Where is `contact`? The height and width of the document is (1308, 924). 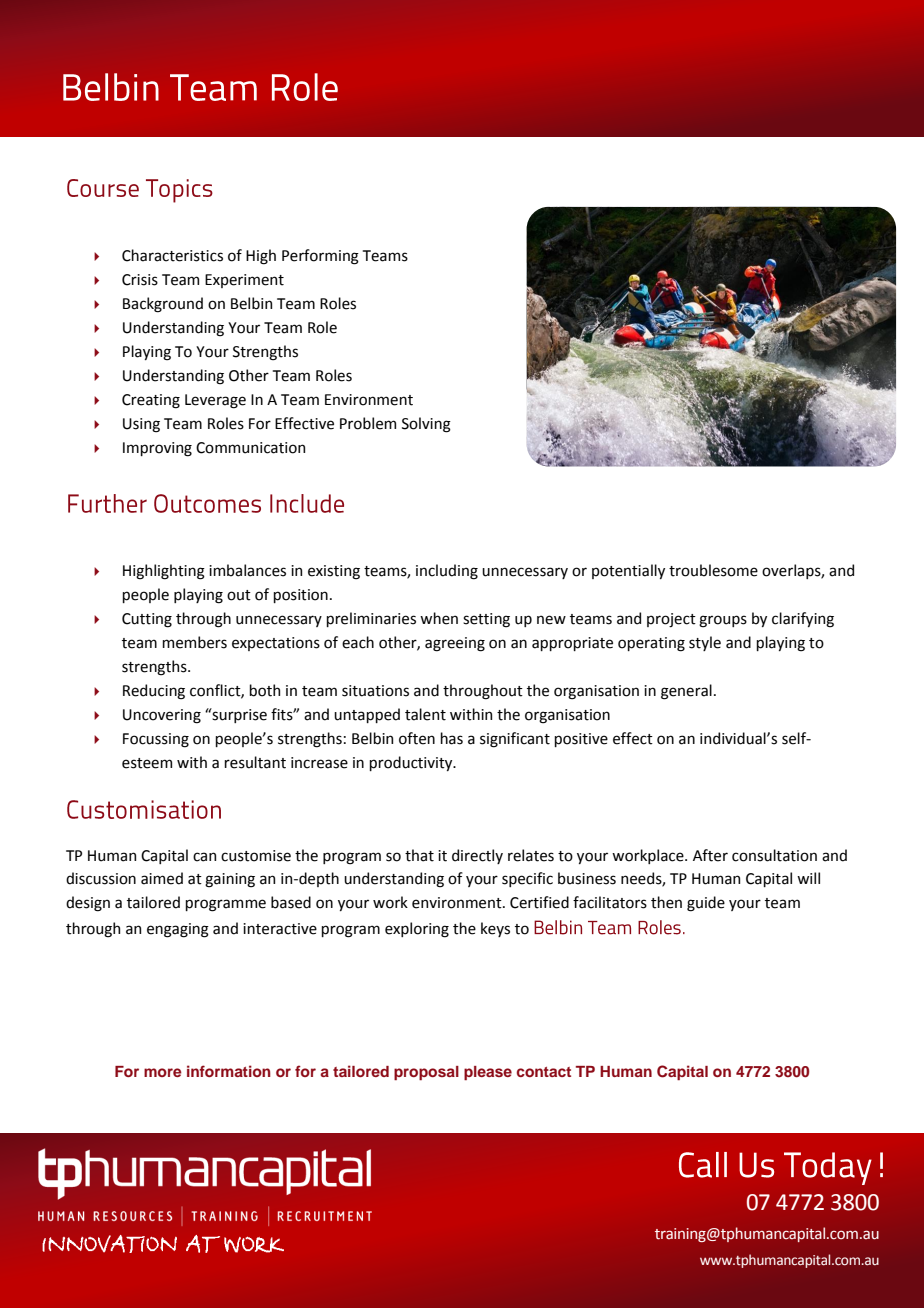
contact is located at coordinates (544, 1072).
